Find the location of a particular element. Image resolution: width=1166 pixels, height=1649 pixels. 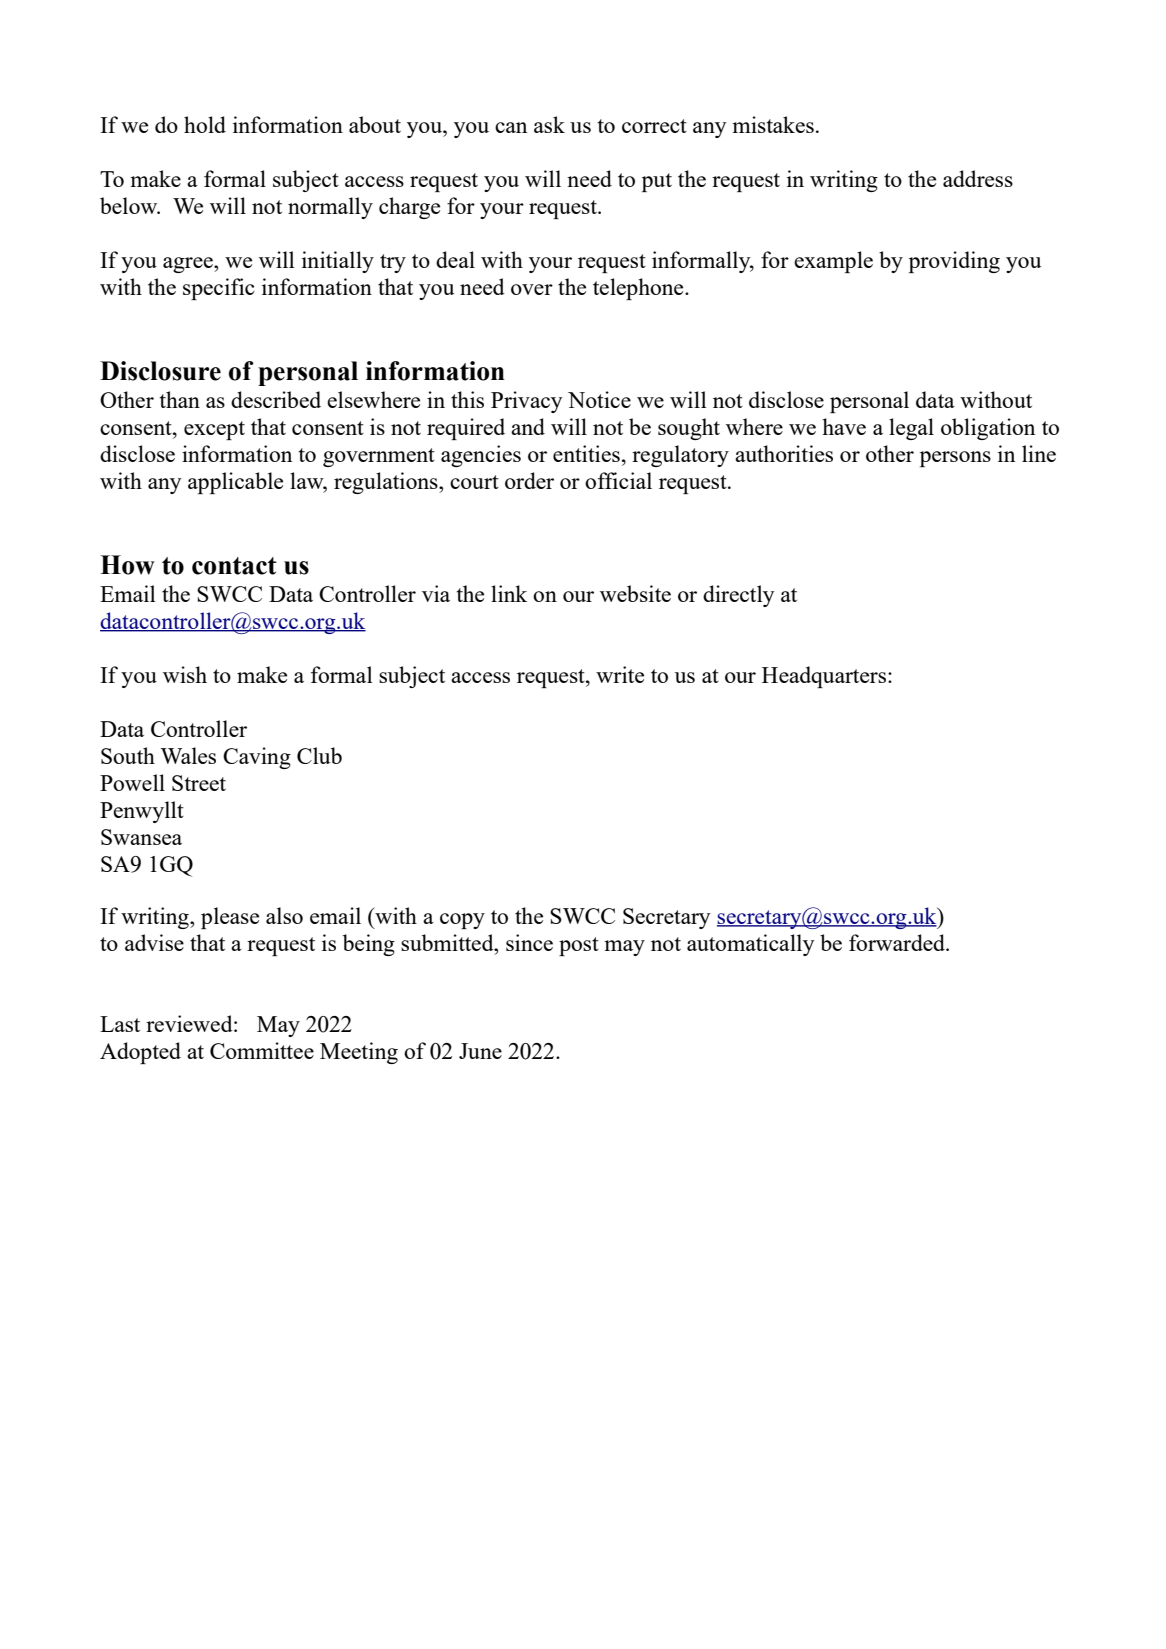

Headquarters is located at coordinates (825, 677).
